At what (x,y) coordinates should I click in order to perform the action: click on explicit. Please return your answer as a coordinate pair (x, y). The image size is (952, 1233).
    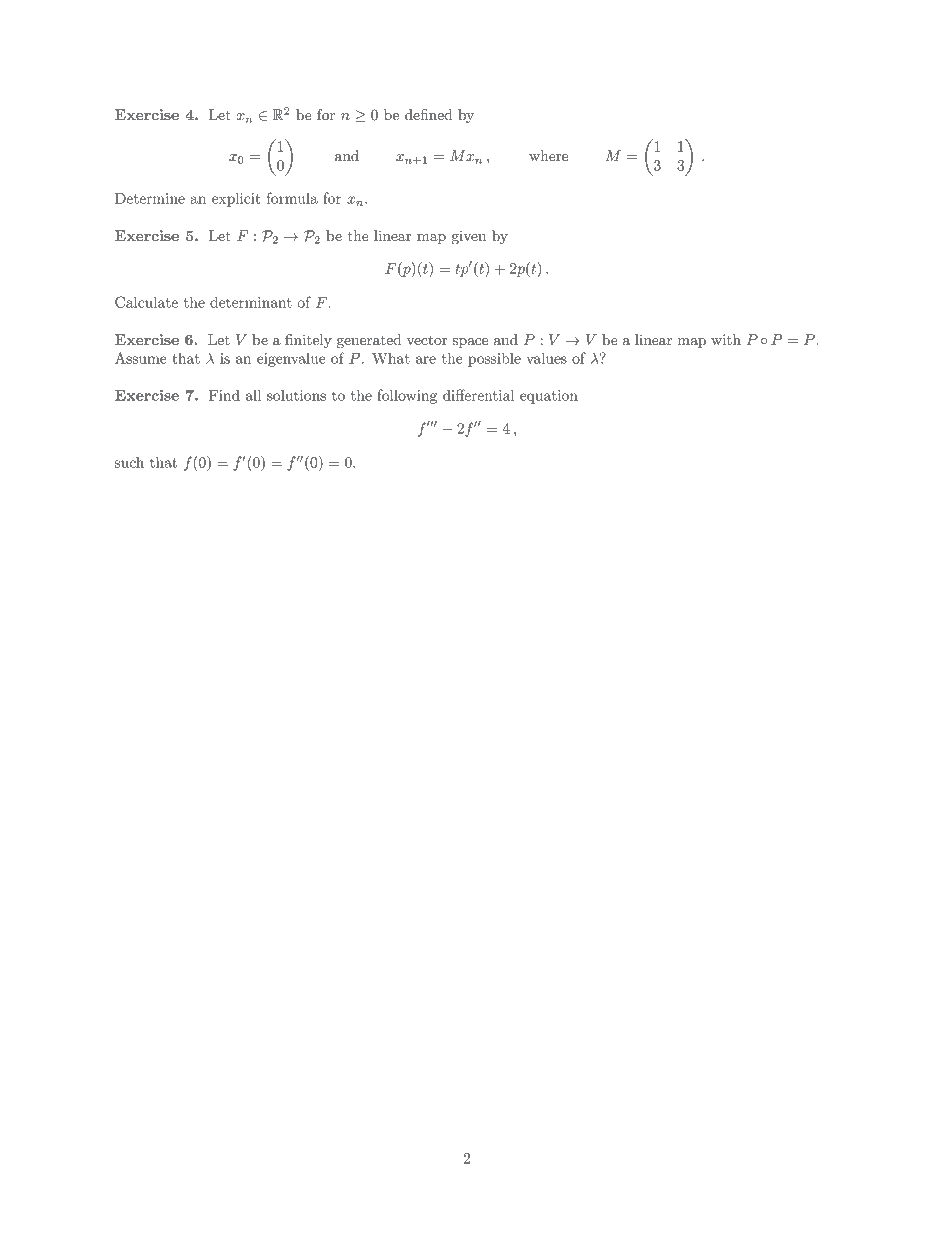
    Looking at the image, I should click on (236, 199).
